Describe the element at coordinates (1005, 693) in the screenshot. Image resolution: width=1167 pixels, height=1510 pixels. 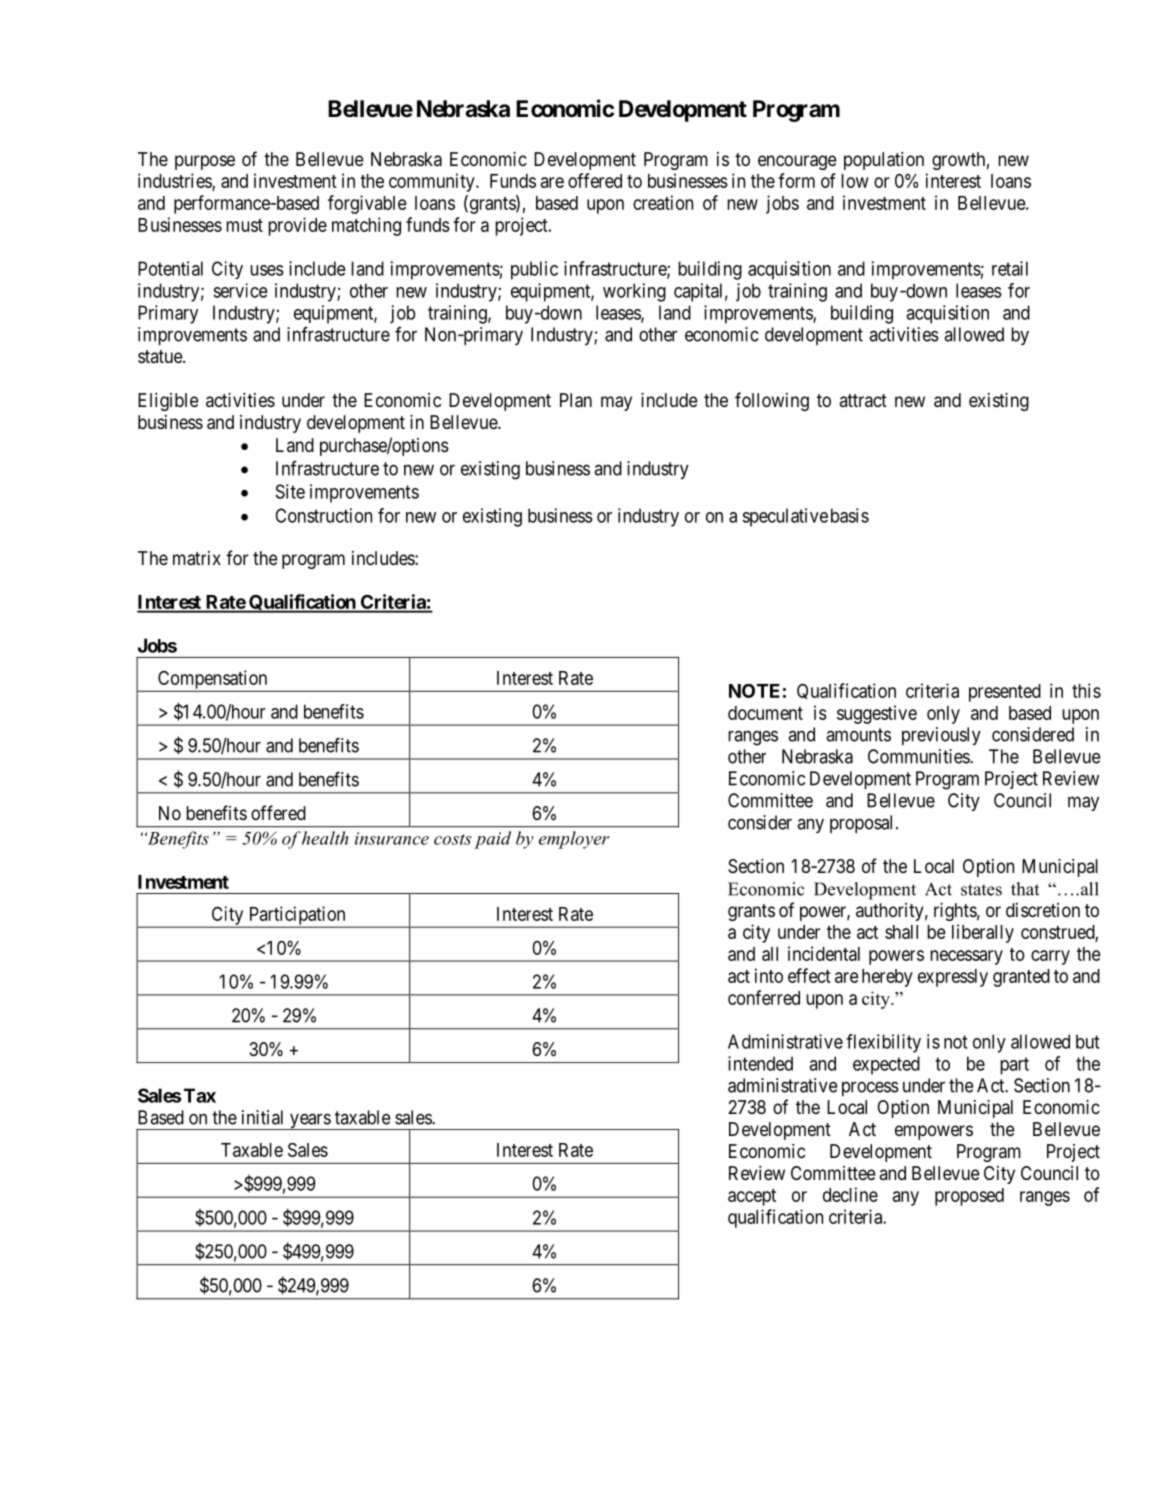
I see `presented` at that location.
